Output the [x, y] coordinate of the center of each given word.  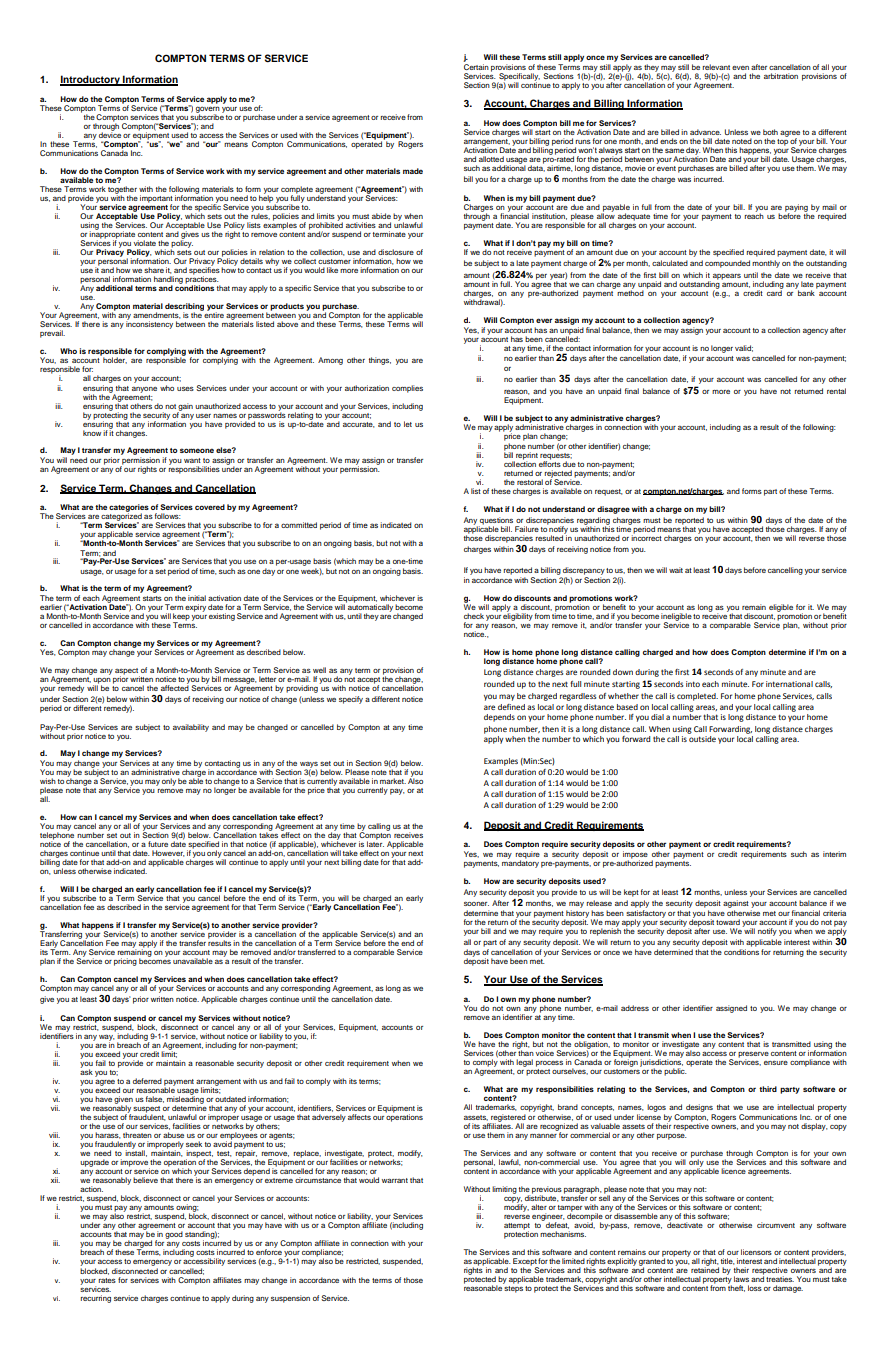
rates [107, 1280]
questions [496, 522]
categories [129, 509]
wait [676, 570]
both [770, 132]
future [158, 844]
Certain [476, 65]
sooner [476, 904]
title [728, 1261]
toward [728, 922]
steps [513, 1288]
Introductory [91, 80]
